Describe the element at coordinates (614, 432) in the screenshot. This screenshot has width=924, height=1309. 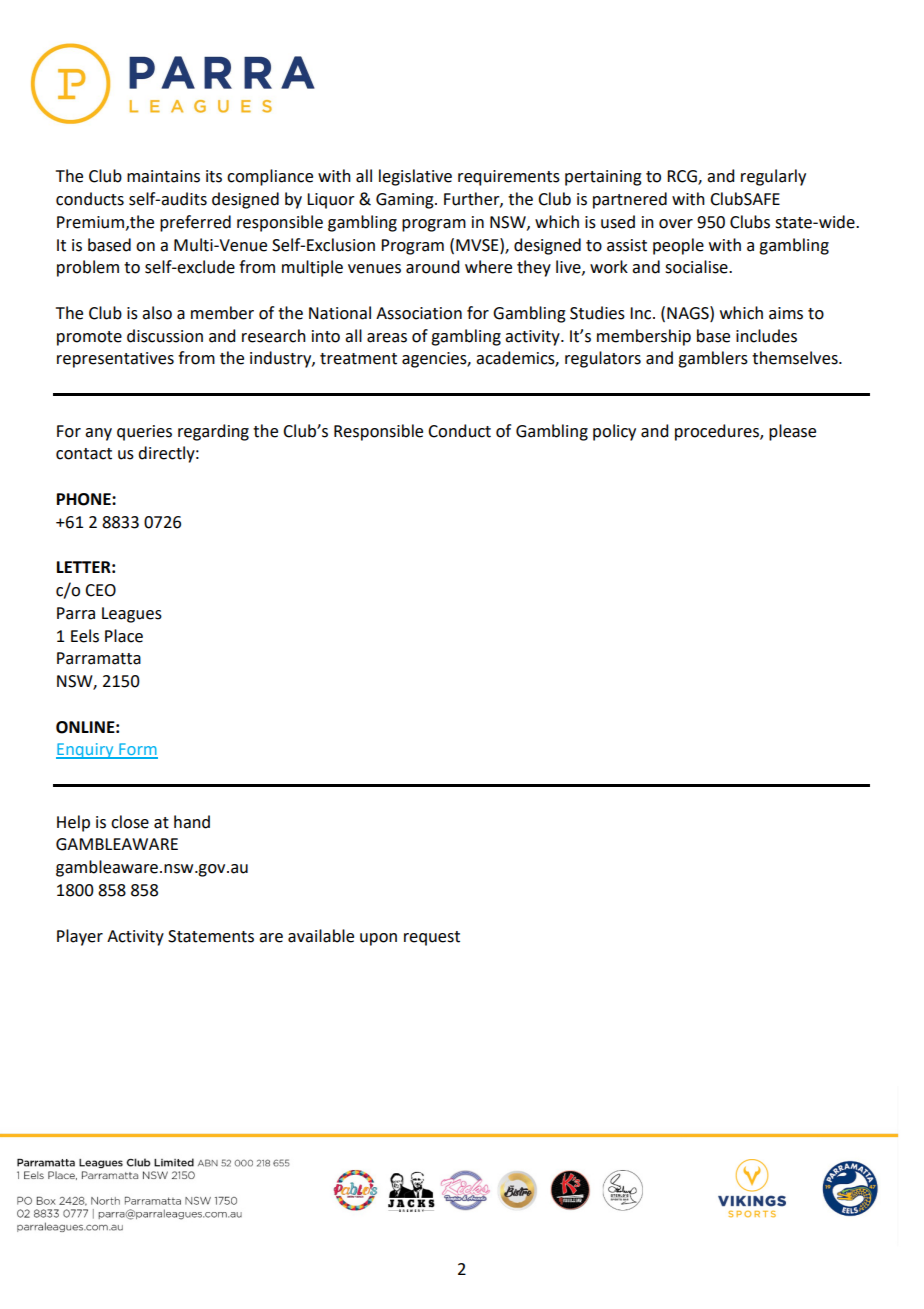
I see `policy` at that location.
